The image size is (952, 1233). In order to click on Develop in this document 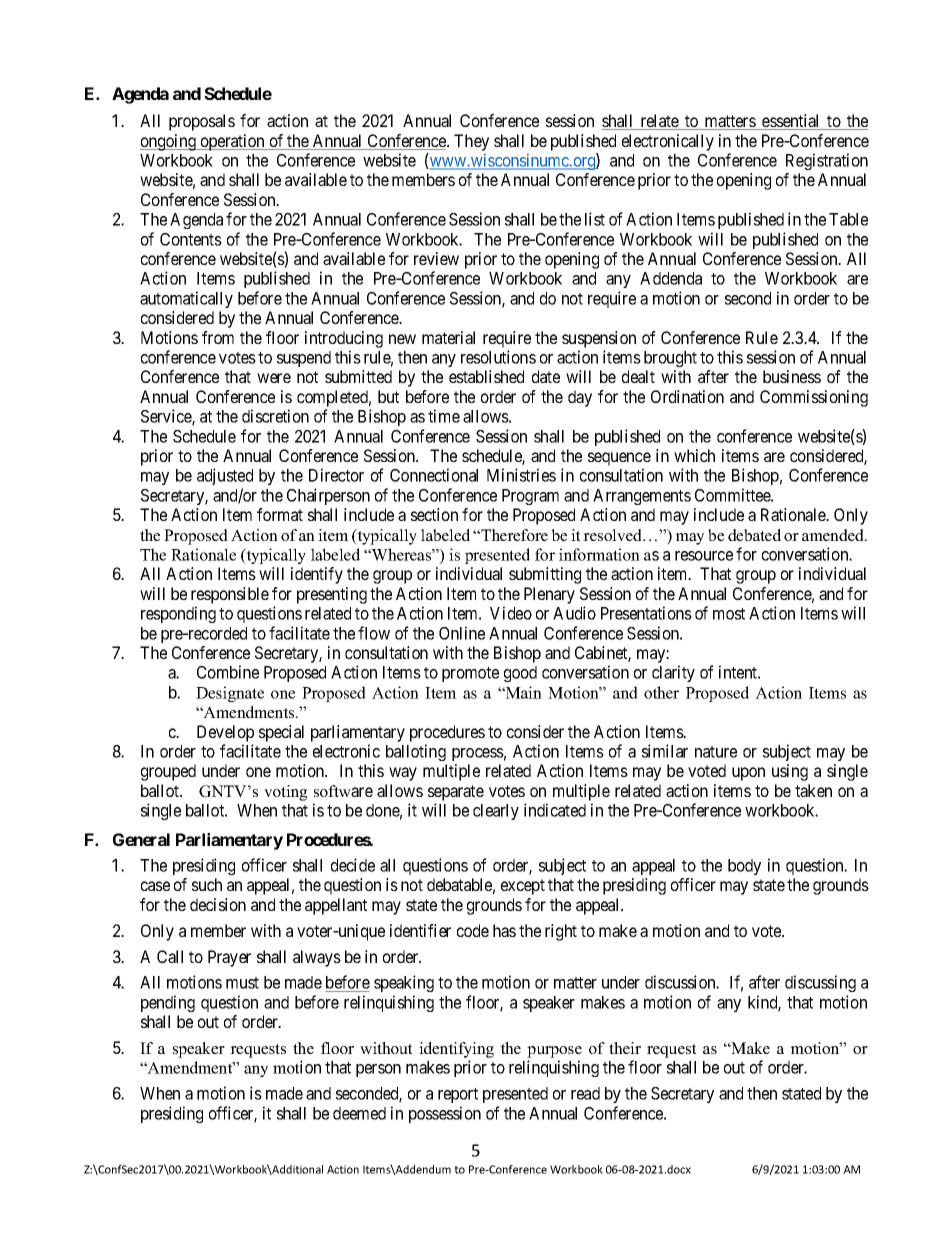, I will do `click(225, 733)`.
